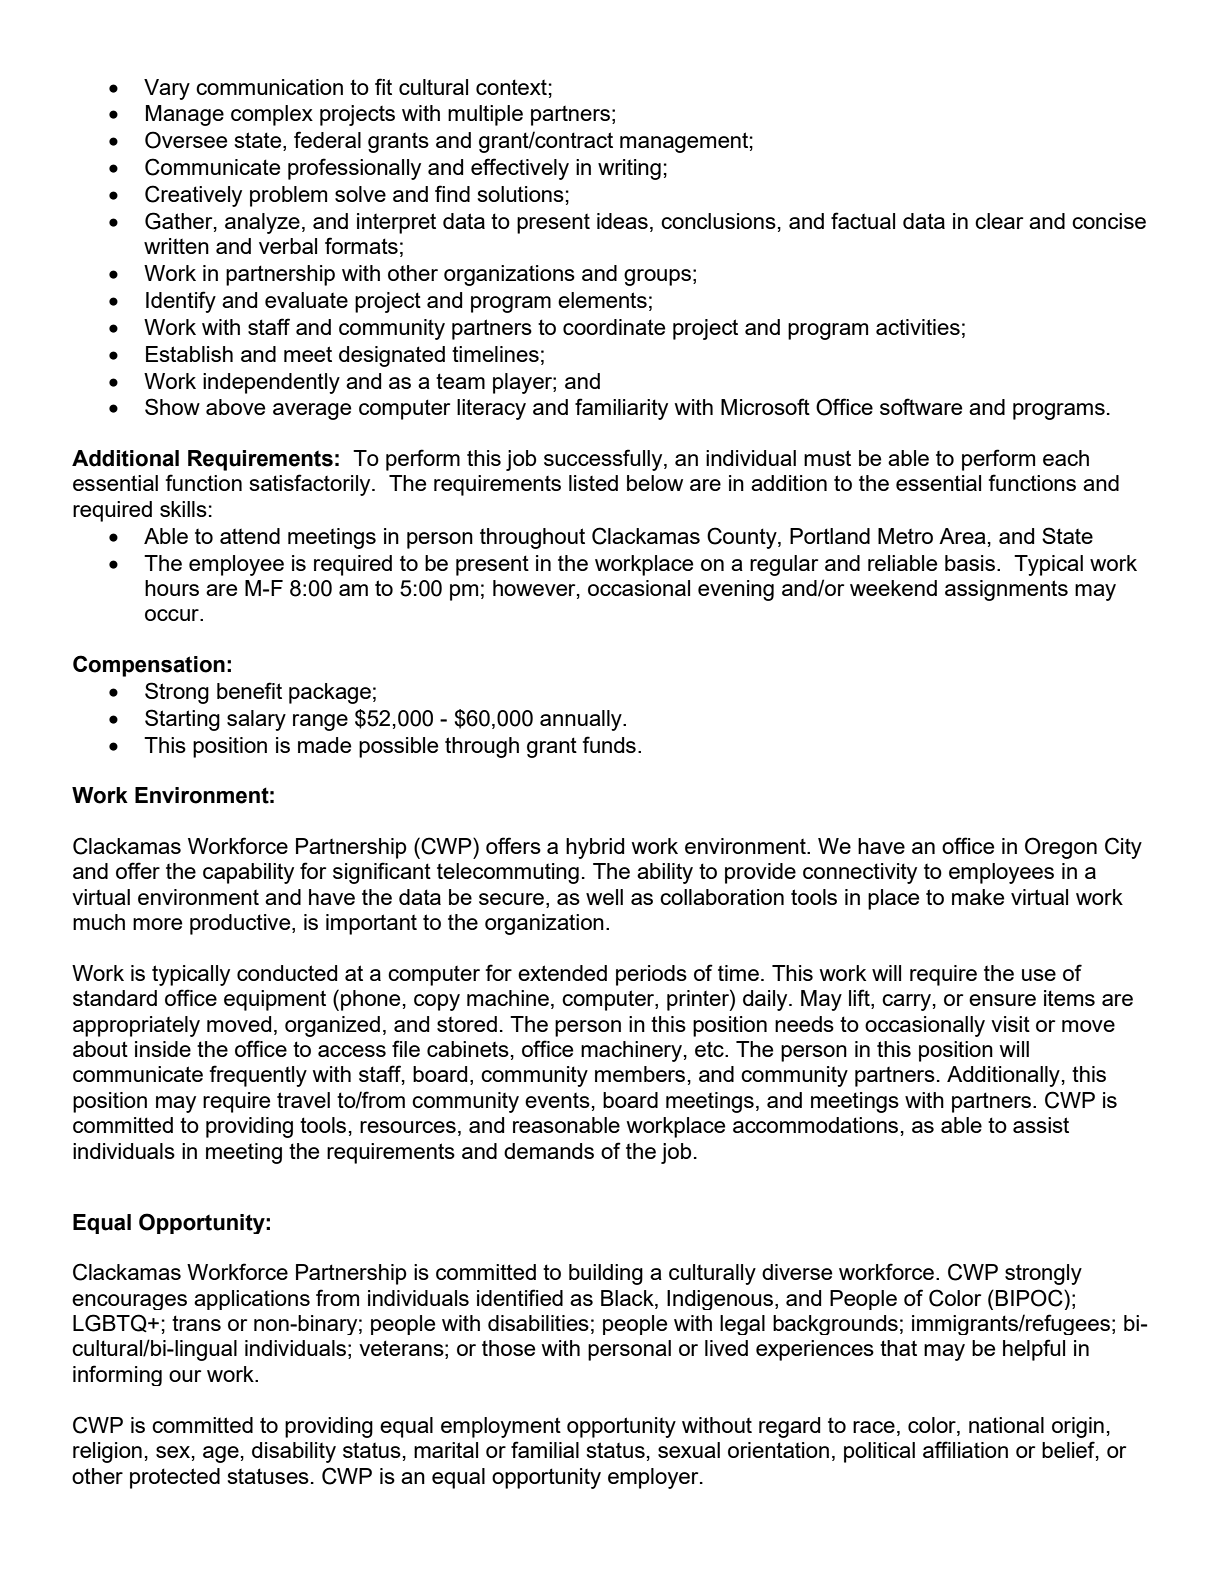 The image size is (1228, 1589). I want to click on national, so click(1006, 1425).
